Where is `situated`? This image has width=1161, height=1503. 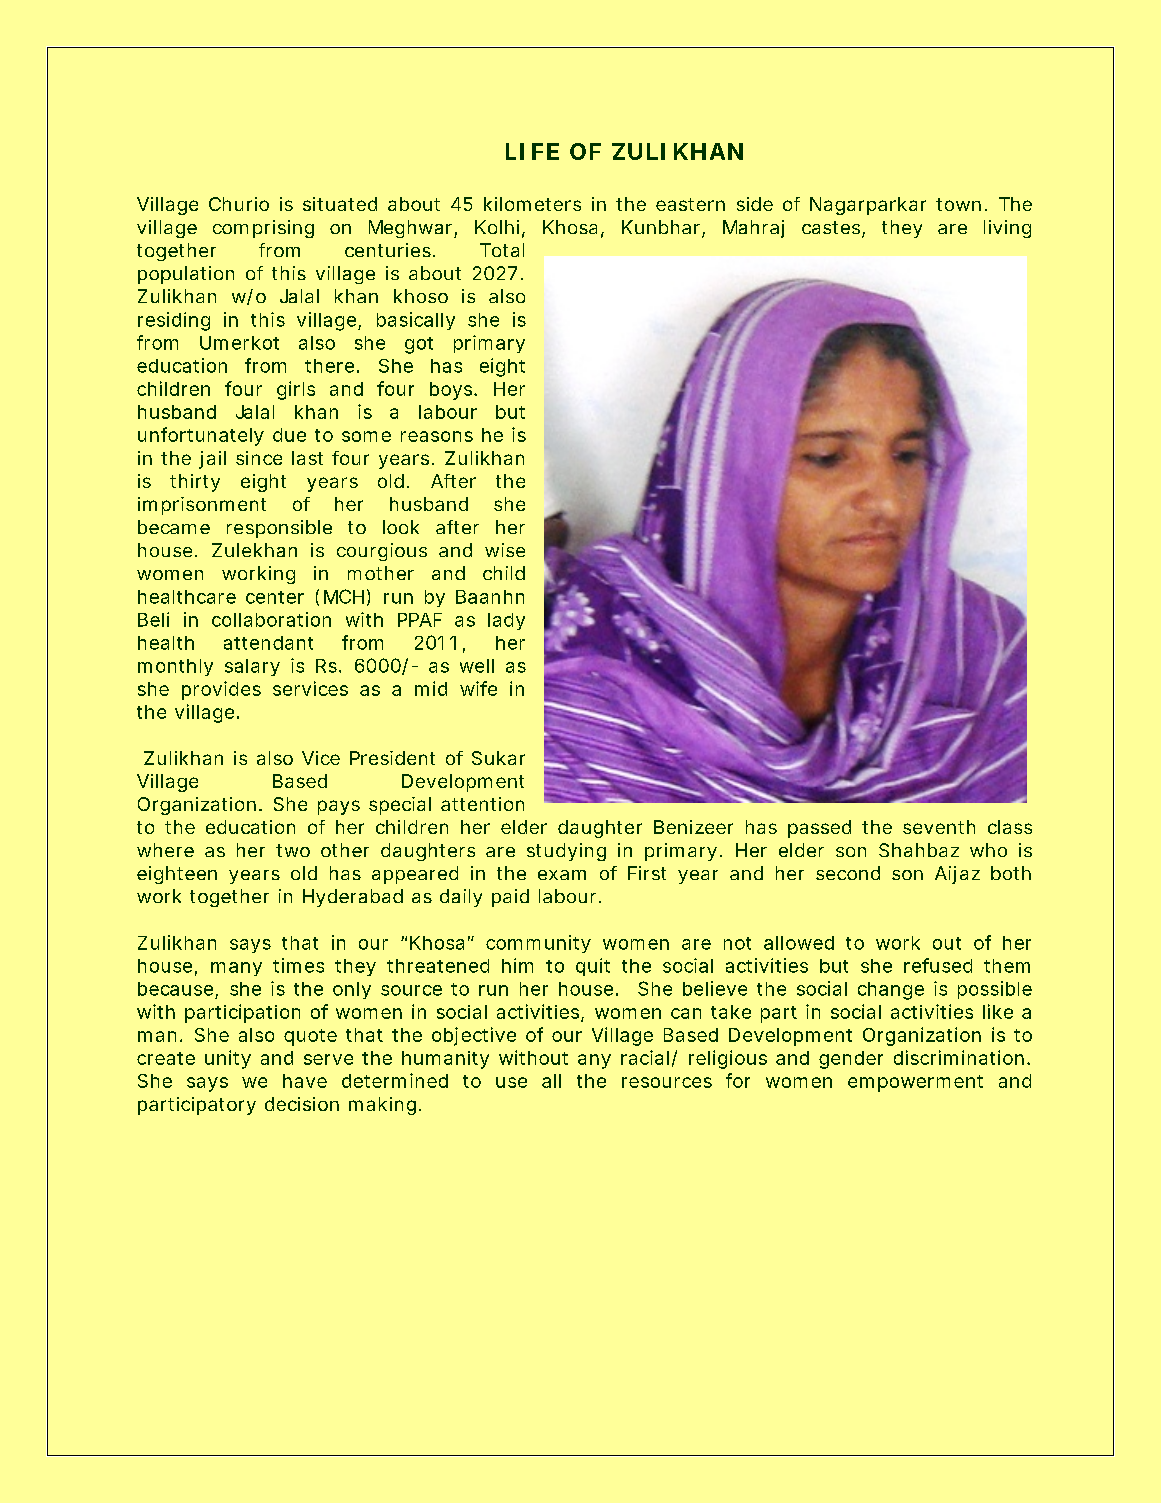
situated is located at coordinates (340, 204).
